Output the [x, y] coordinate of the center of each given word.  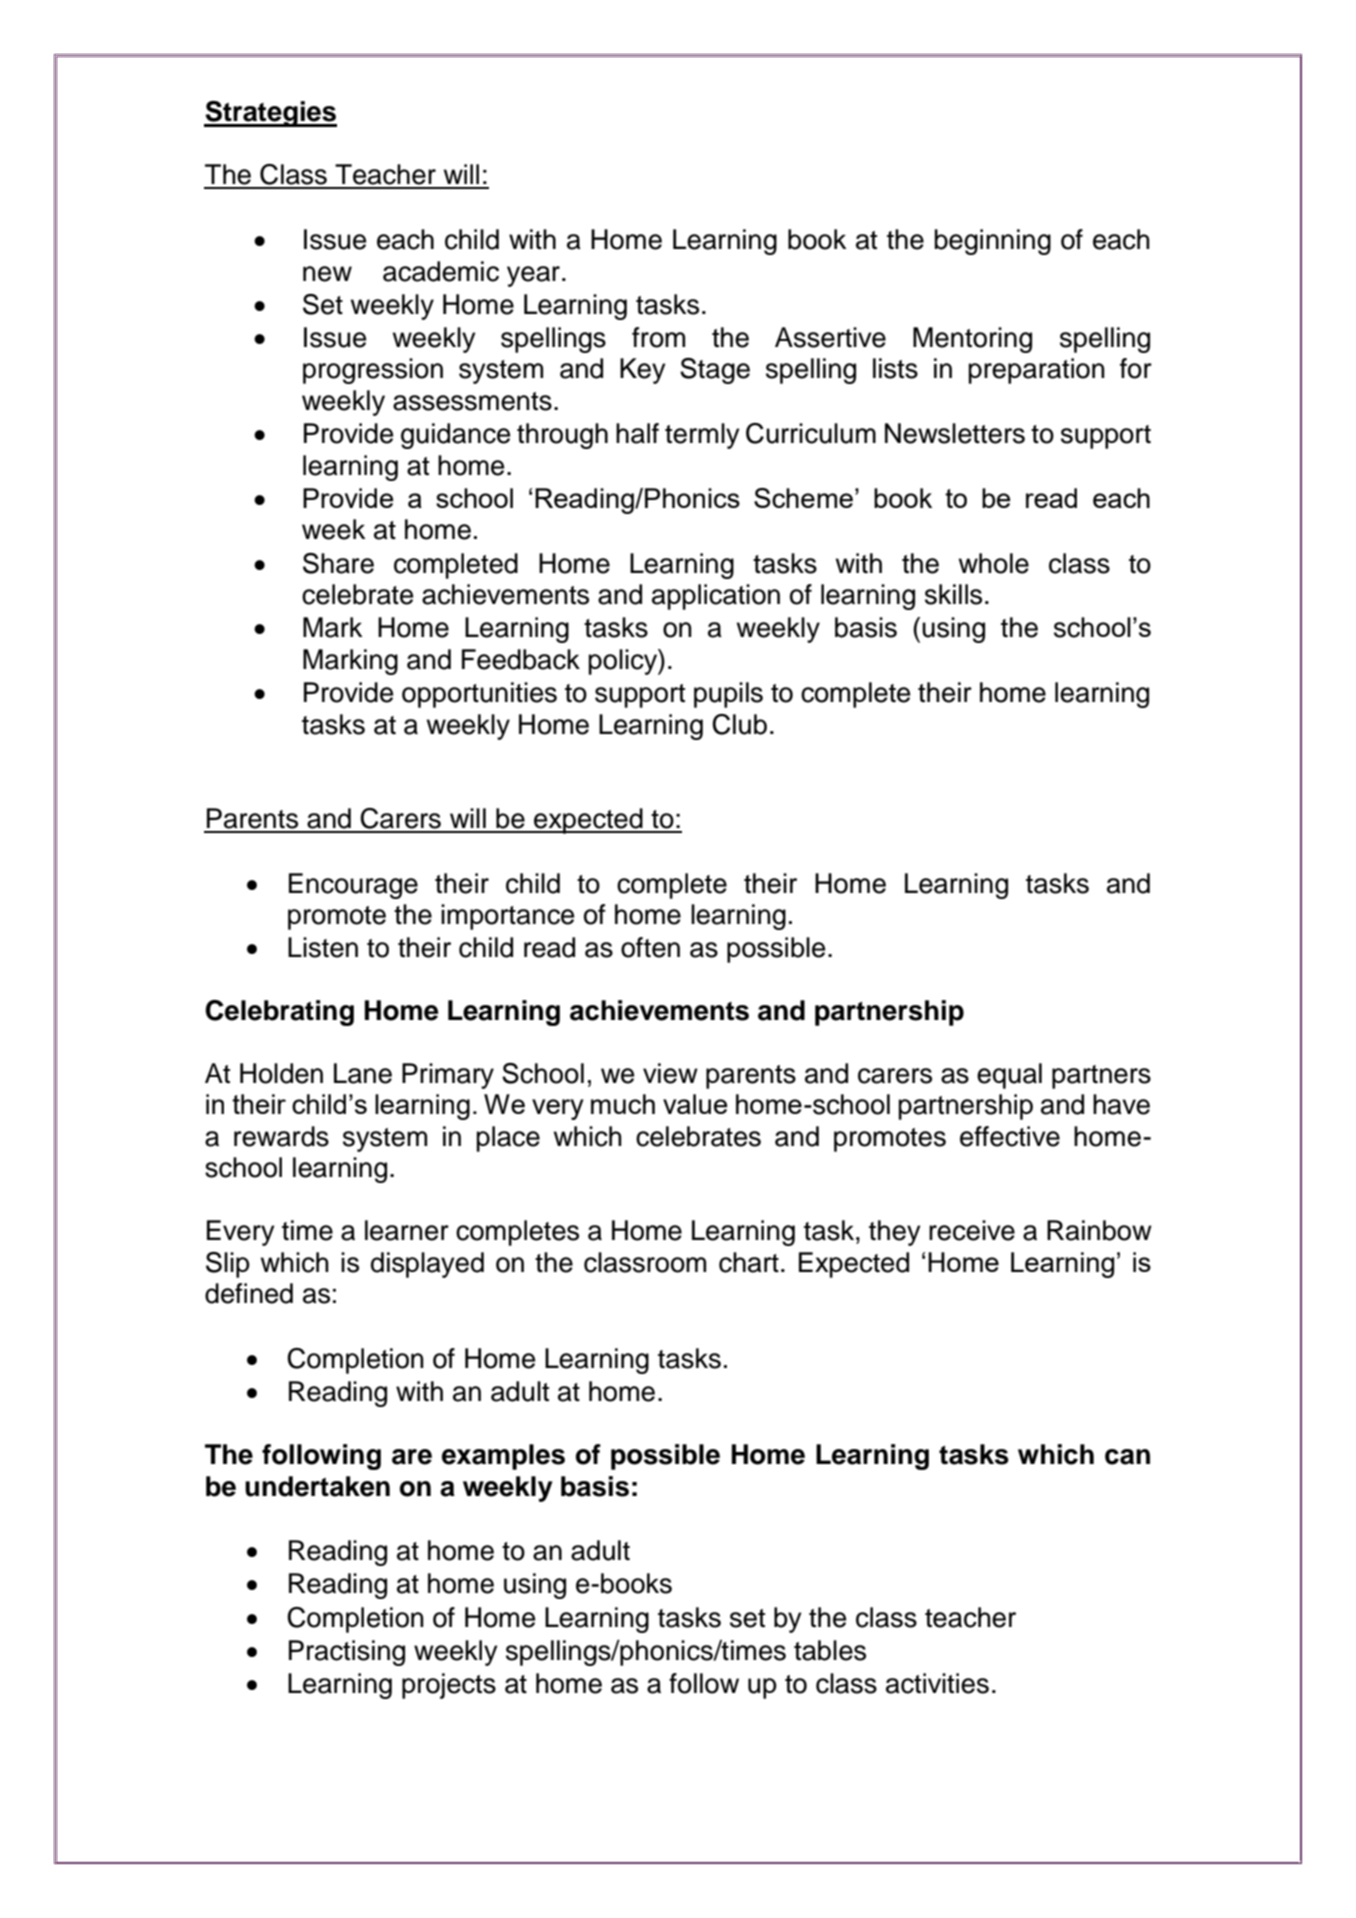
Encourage [353, 886]
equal [1009, 1076]
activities [937, 1683]
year [533, 276]
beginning [992, 242]
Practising [347, 1653]
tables [830, 1650]
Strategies [270, 114]
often [650, 947]
